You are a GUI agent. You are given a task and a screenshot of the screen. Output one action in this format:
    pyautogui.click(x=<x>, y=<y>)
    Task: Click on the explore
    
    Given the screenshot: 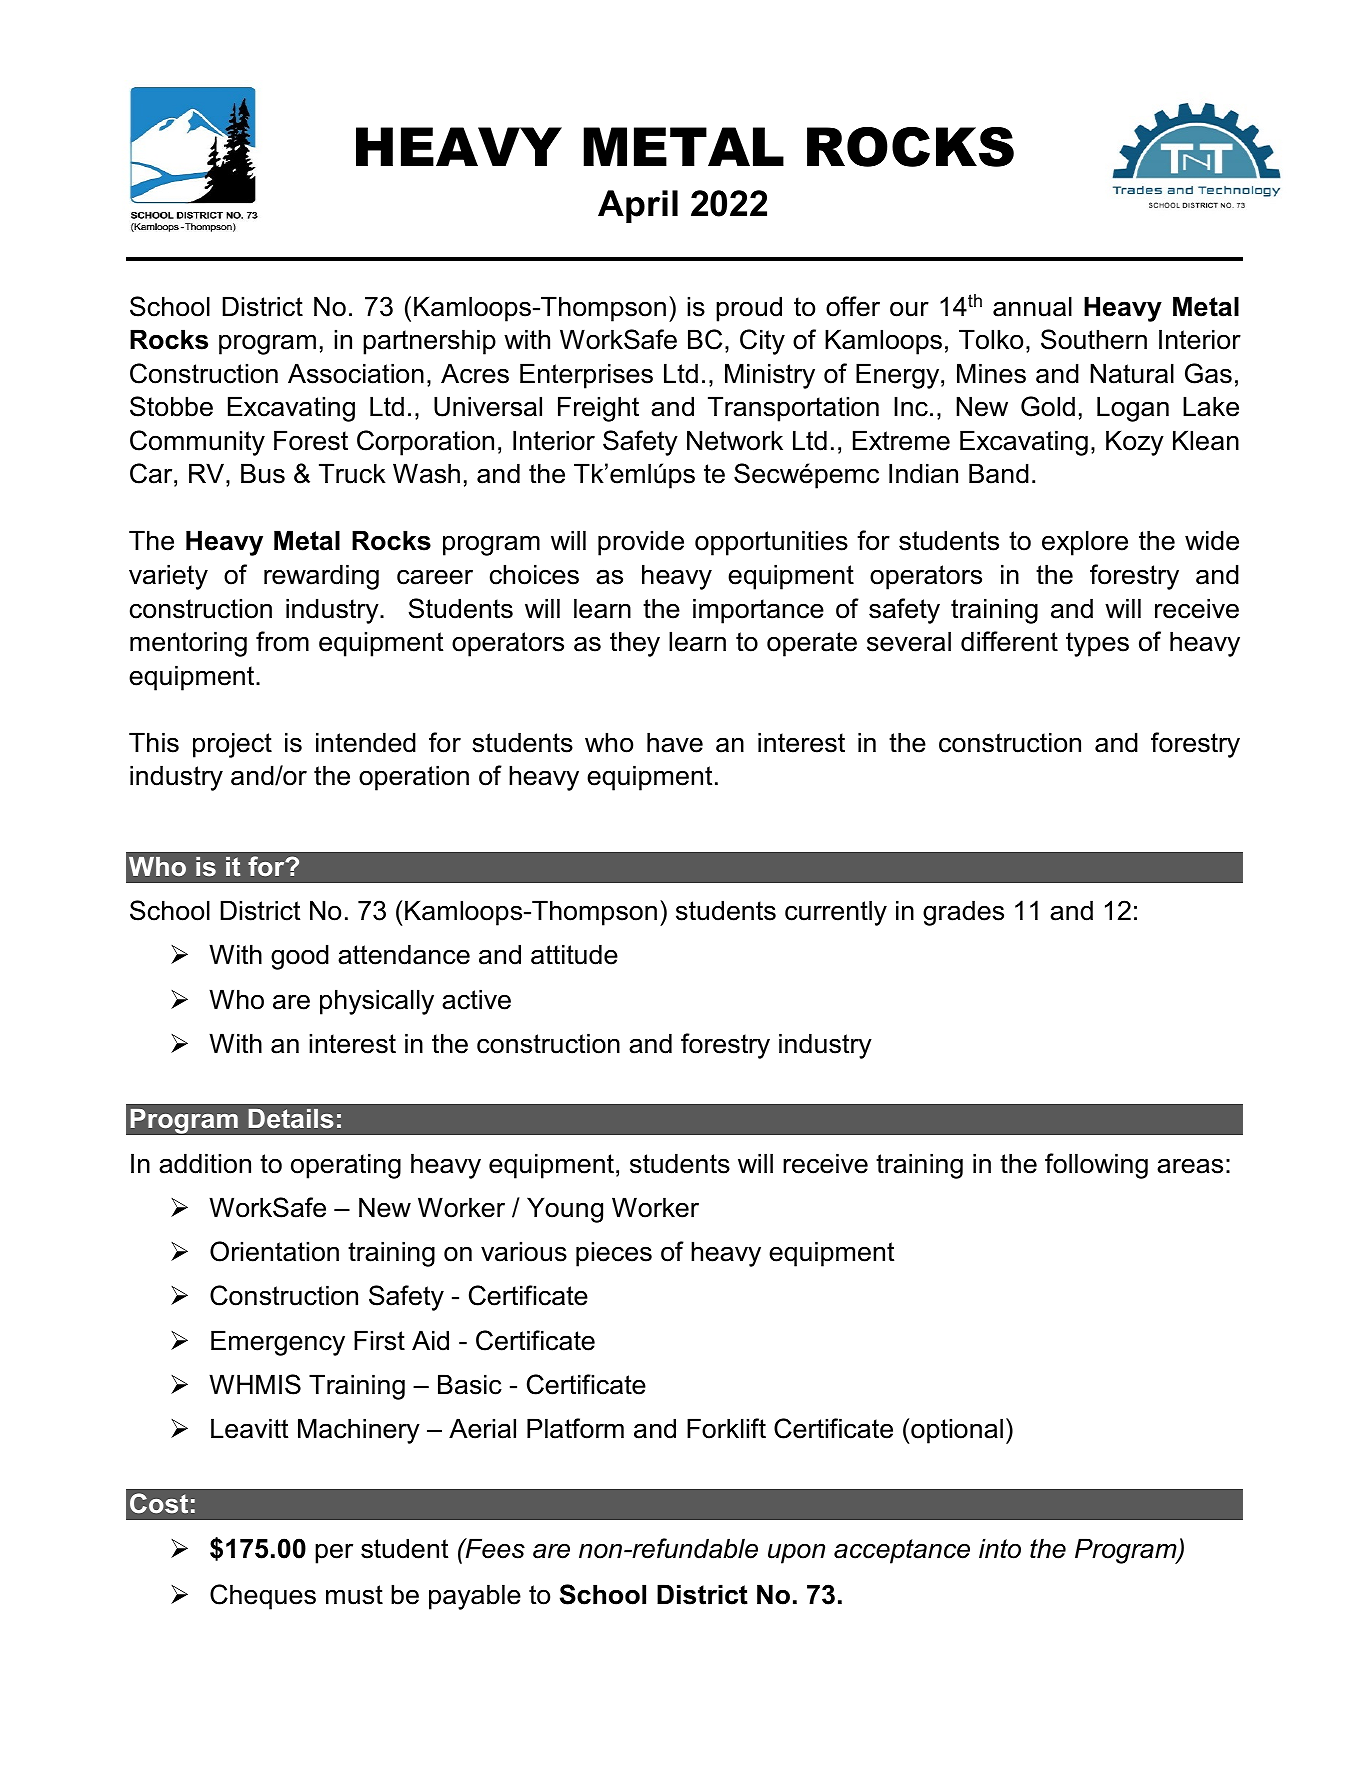 What is the action you would take?
    pyautogui.click(x=1085, y=543)
